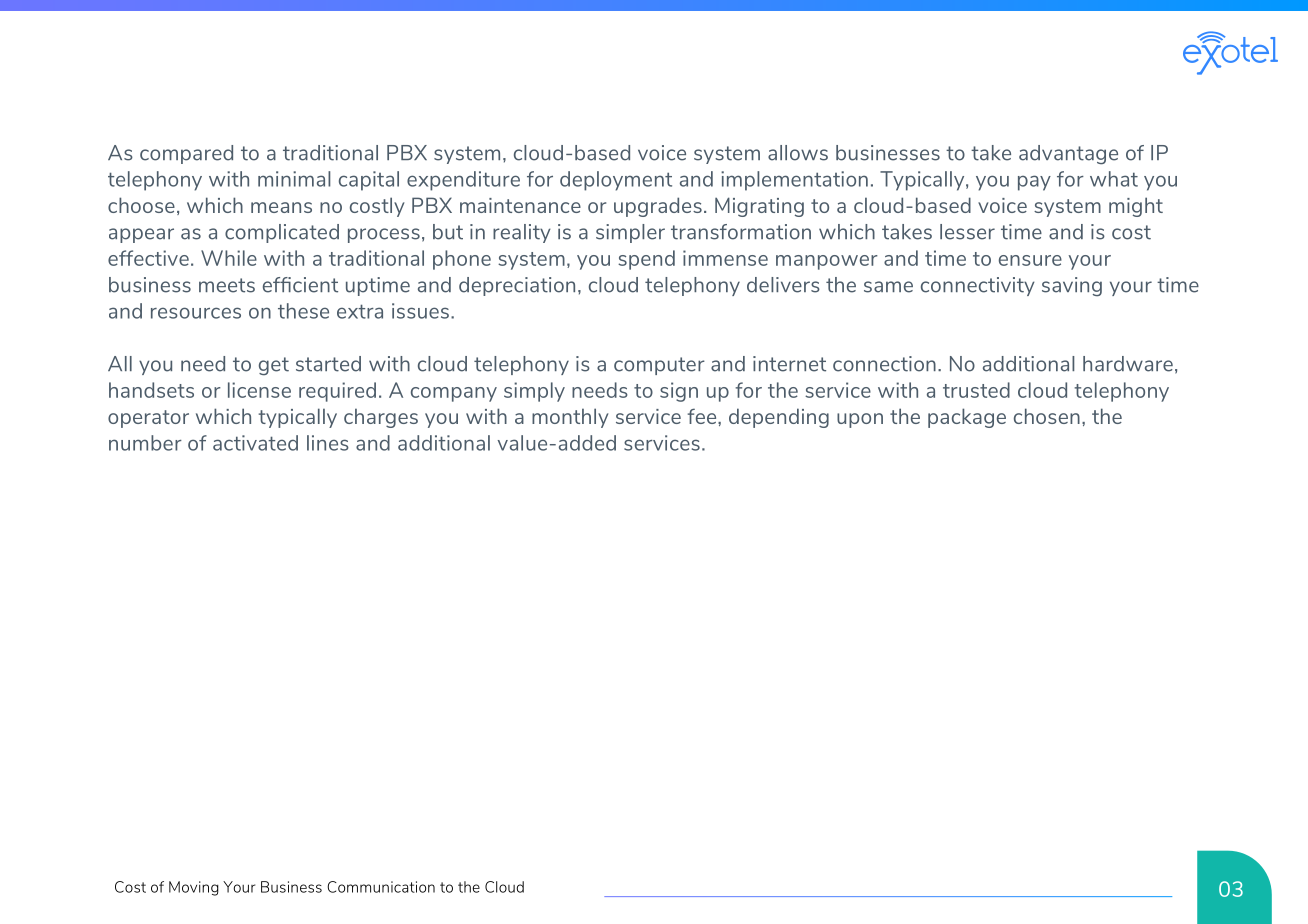 The height and width of the page is (924, 1308). What do you see at coordinates (294, 179) in the page?
I see `minimal` at bounding box center [294, 179].
